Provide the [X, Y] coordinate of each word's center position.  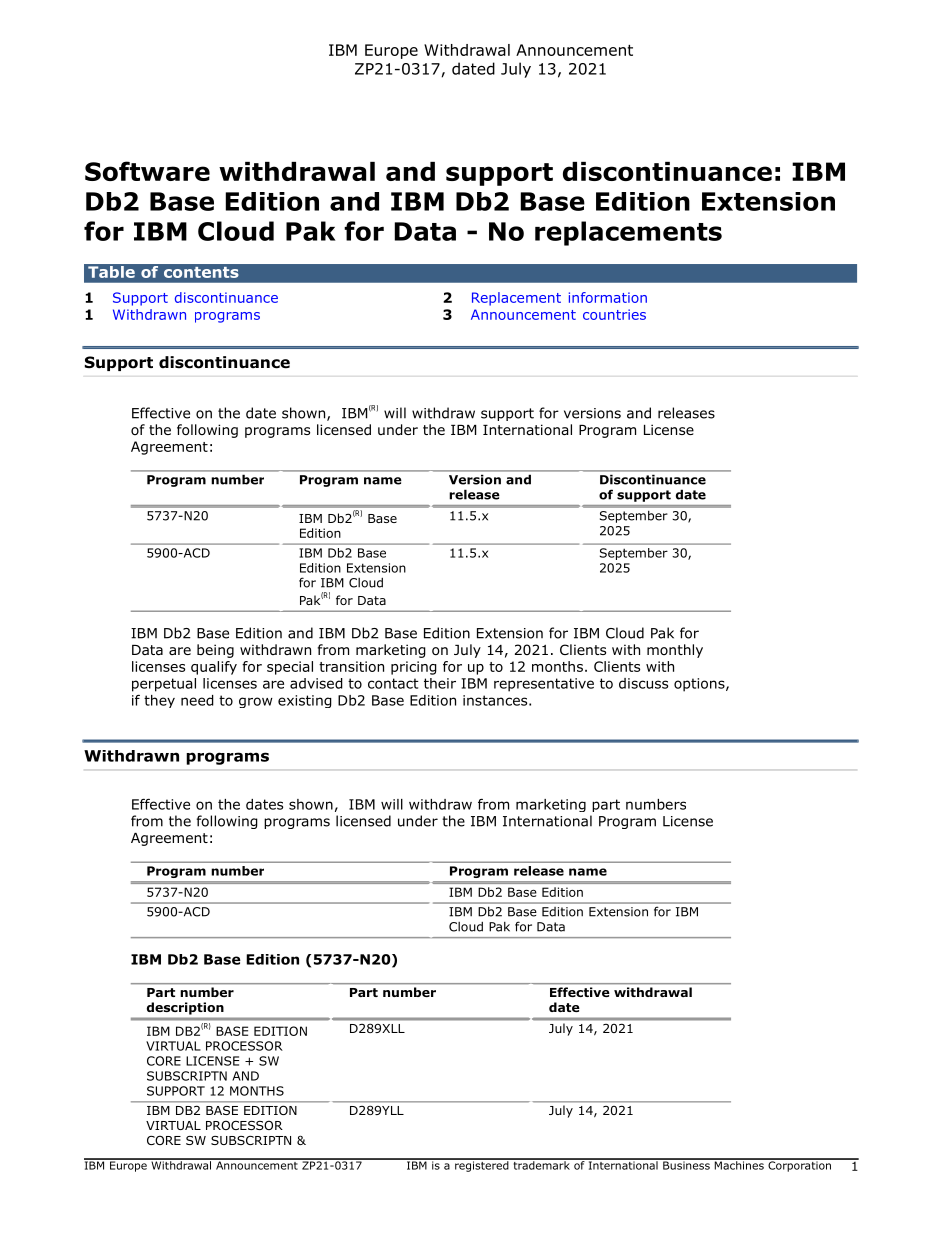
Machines [739, 1164]
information [608, 297]
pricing [414, 668]
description [185, 1008]
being [215, 651]
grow [256, 702]
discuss [643, 683]
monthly [675, 651]
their [440, 683]
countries [614, 314]
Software [147, 171]
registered [482, 1165]
